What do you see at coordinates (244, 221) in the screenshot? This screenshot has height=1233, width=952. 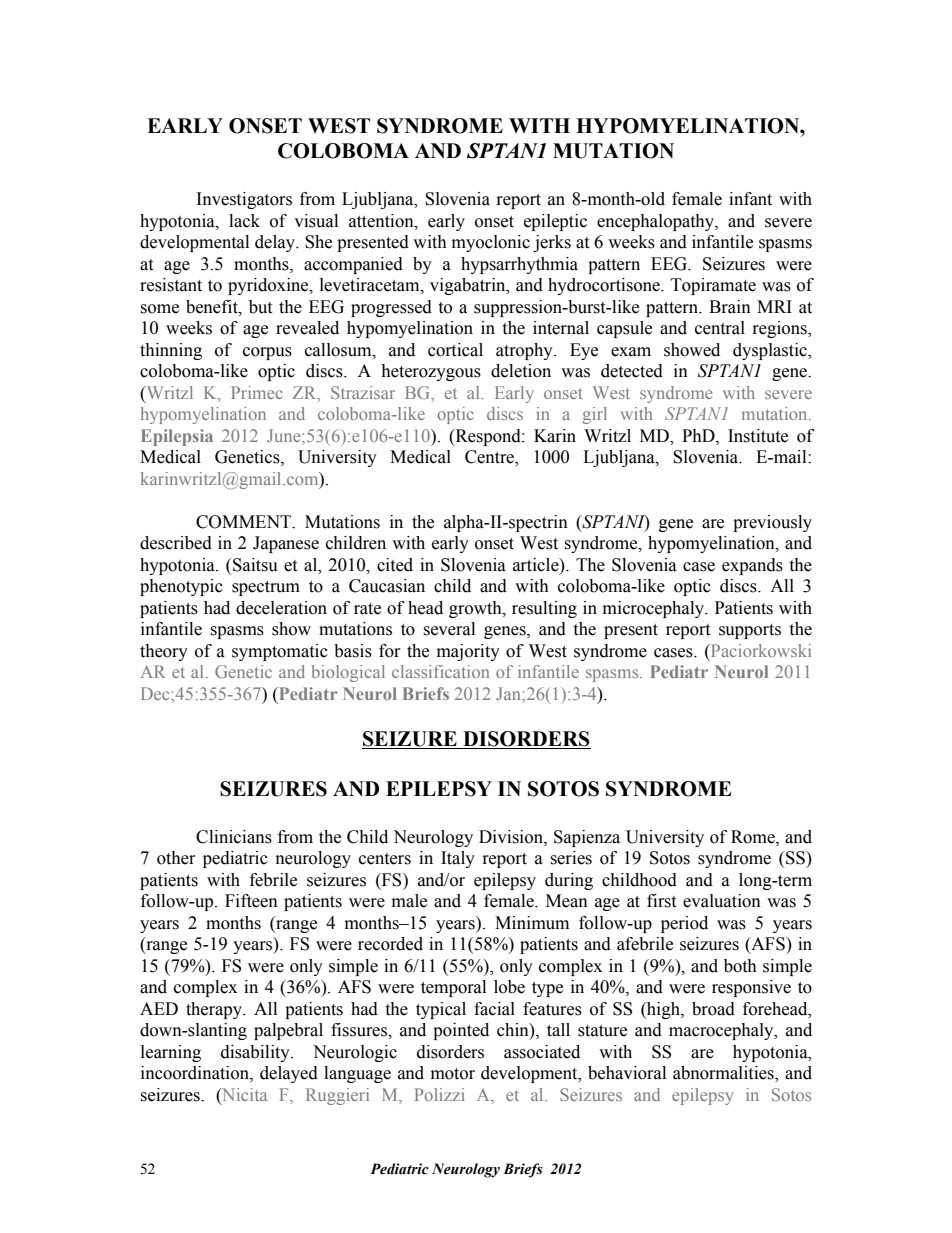 I see `lack` at bounding box center [244, 221].
